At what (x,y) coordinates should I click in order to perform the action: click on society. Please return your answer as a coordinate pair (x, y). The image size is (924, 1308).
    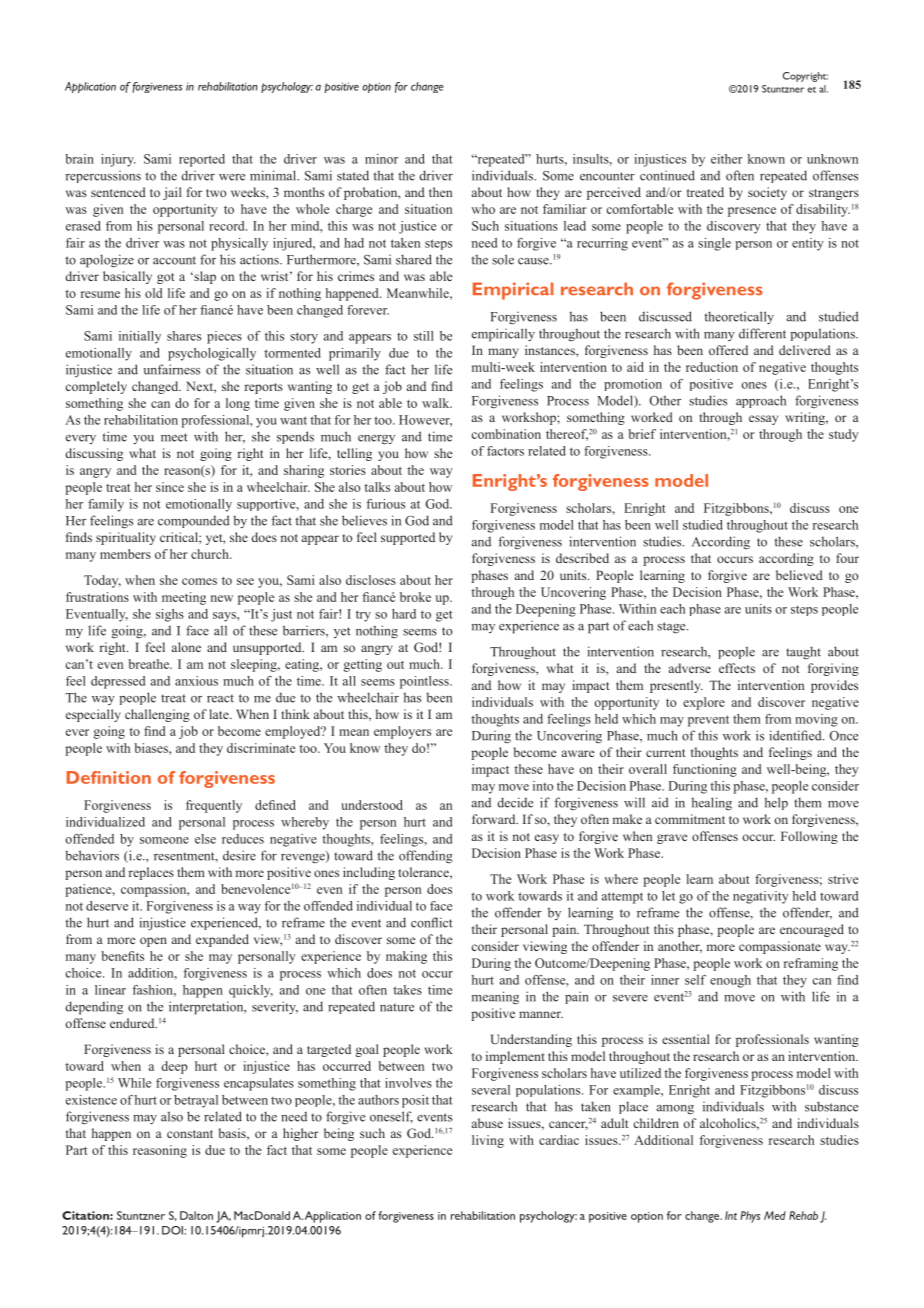
    Looking at the image, I should click on (767, 193).
